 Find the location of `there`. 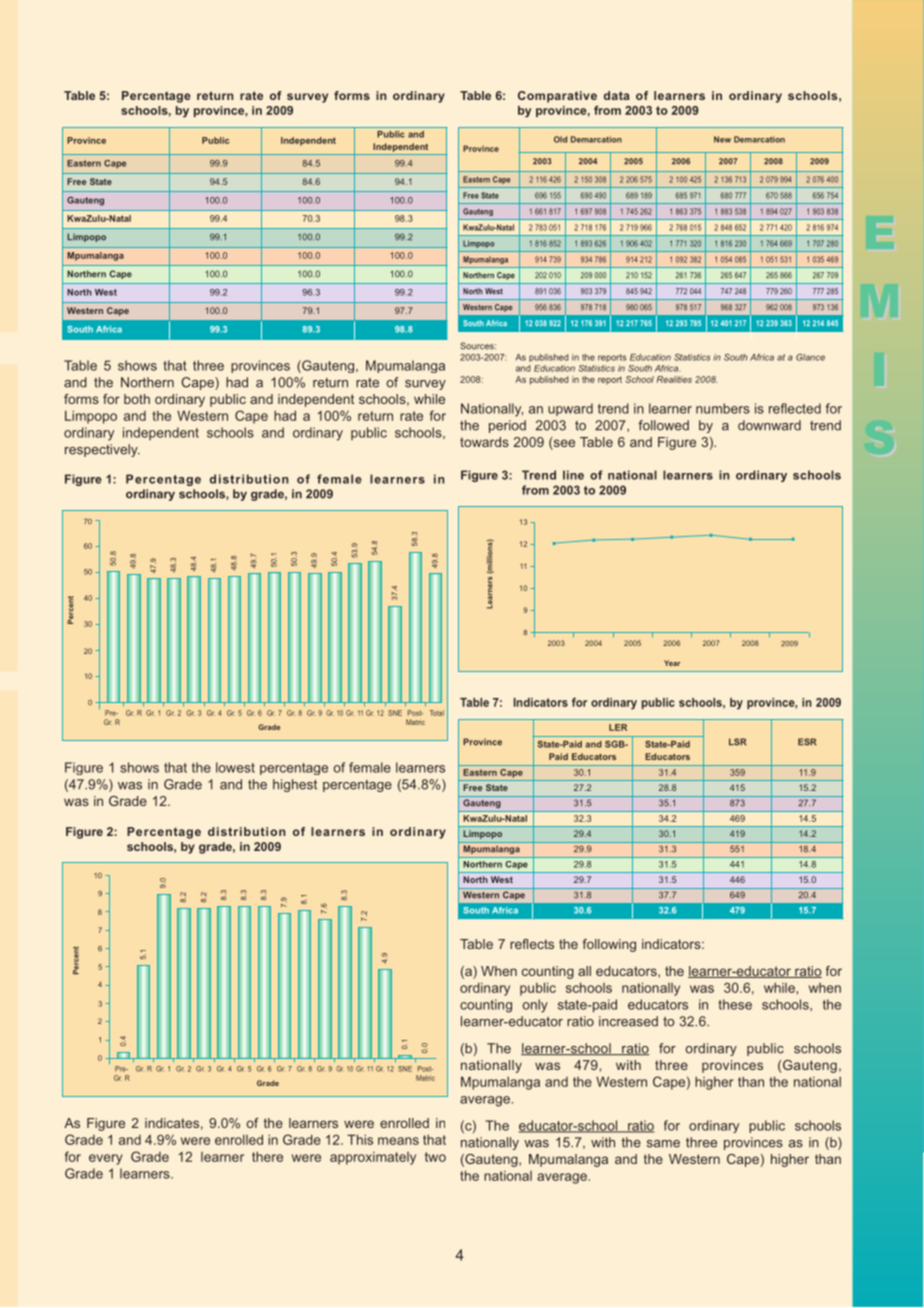

there is located at coordinates (267, 1157).
